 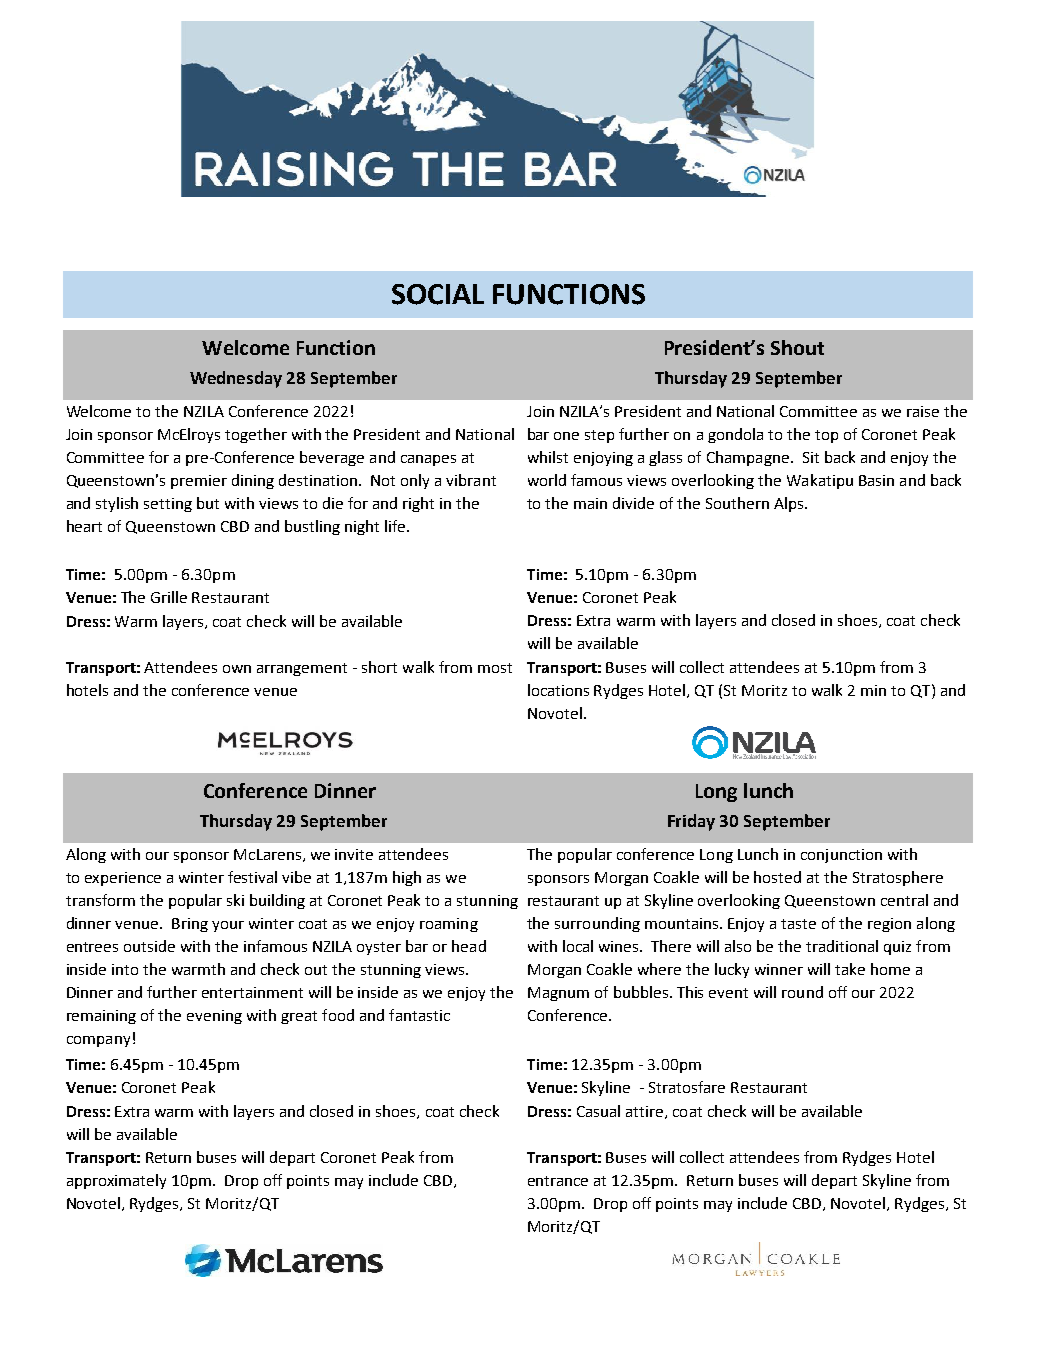 What do you see at coordinates (797, 347) in the screenshot?
I see `Shout` at bounding box center [797, 347].
